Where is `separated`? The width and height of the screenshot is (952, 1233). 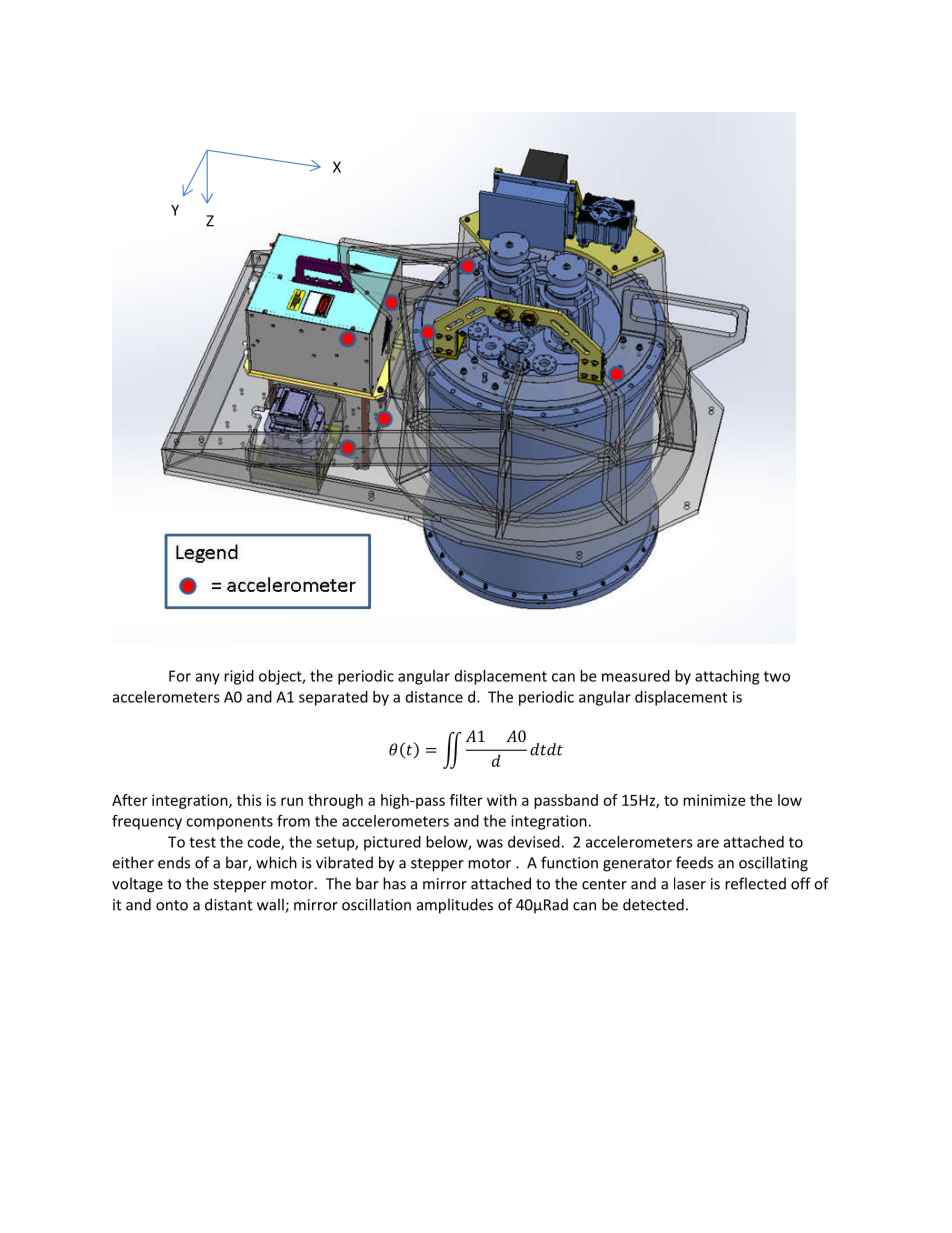
separated is located at coordinates (333, 698).
